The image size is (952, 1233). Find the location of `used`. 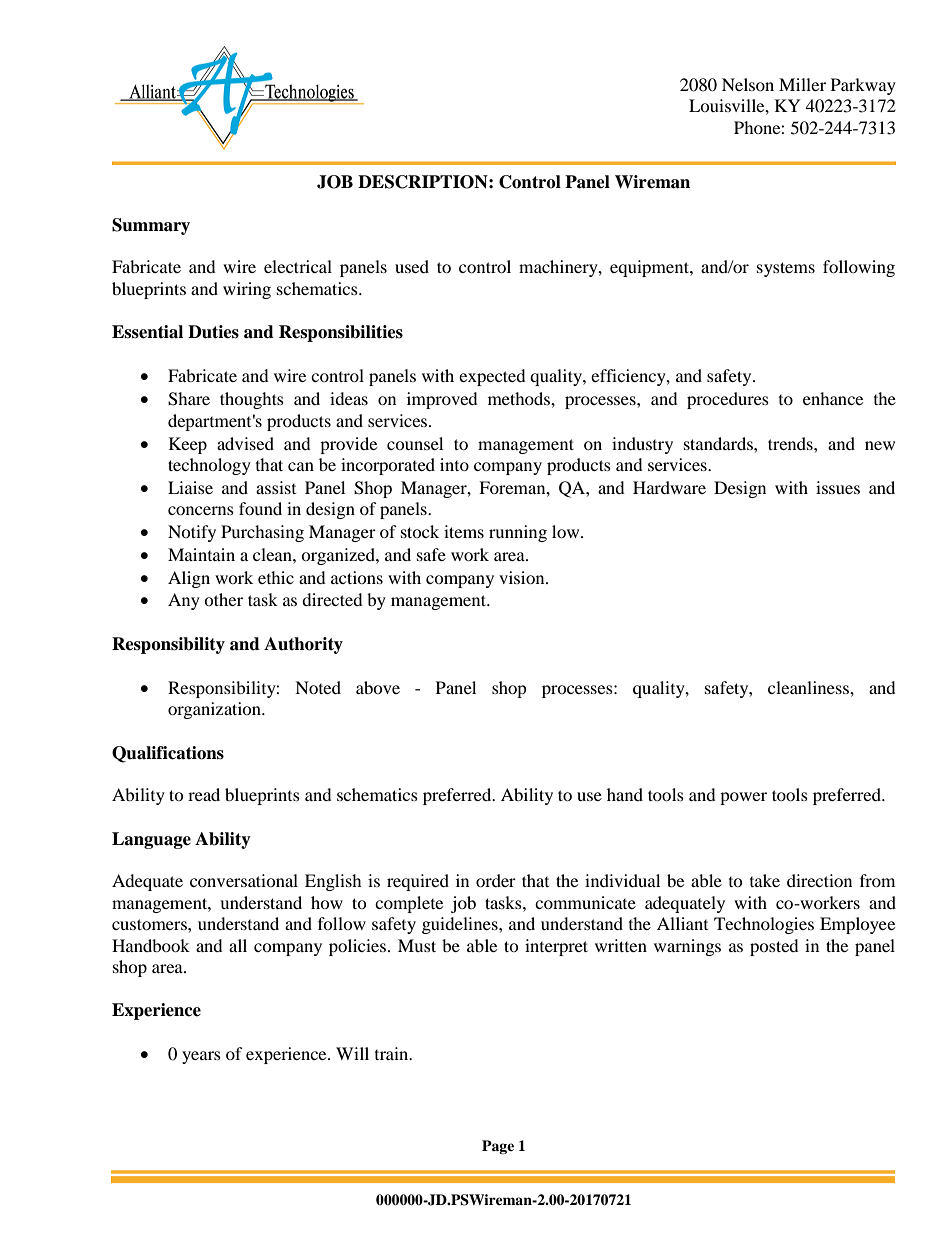

used is located at coordinates (412, 266).
